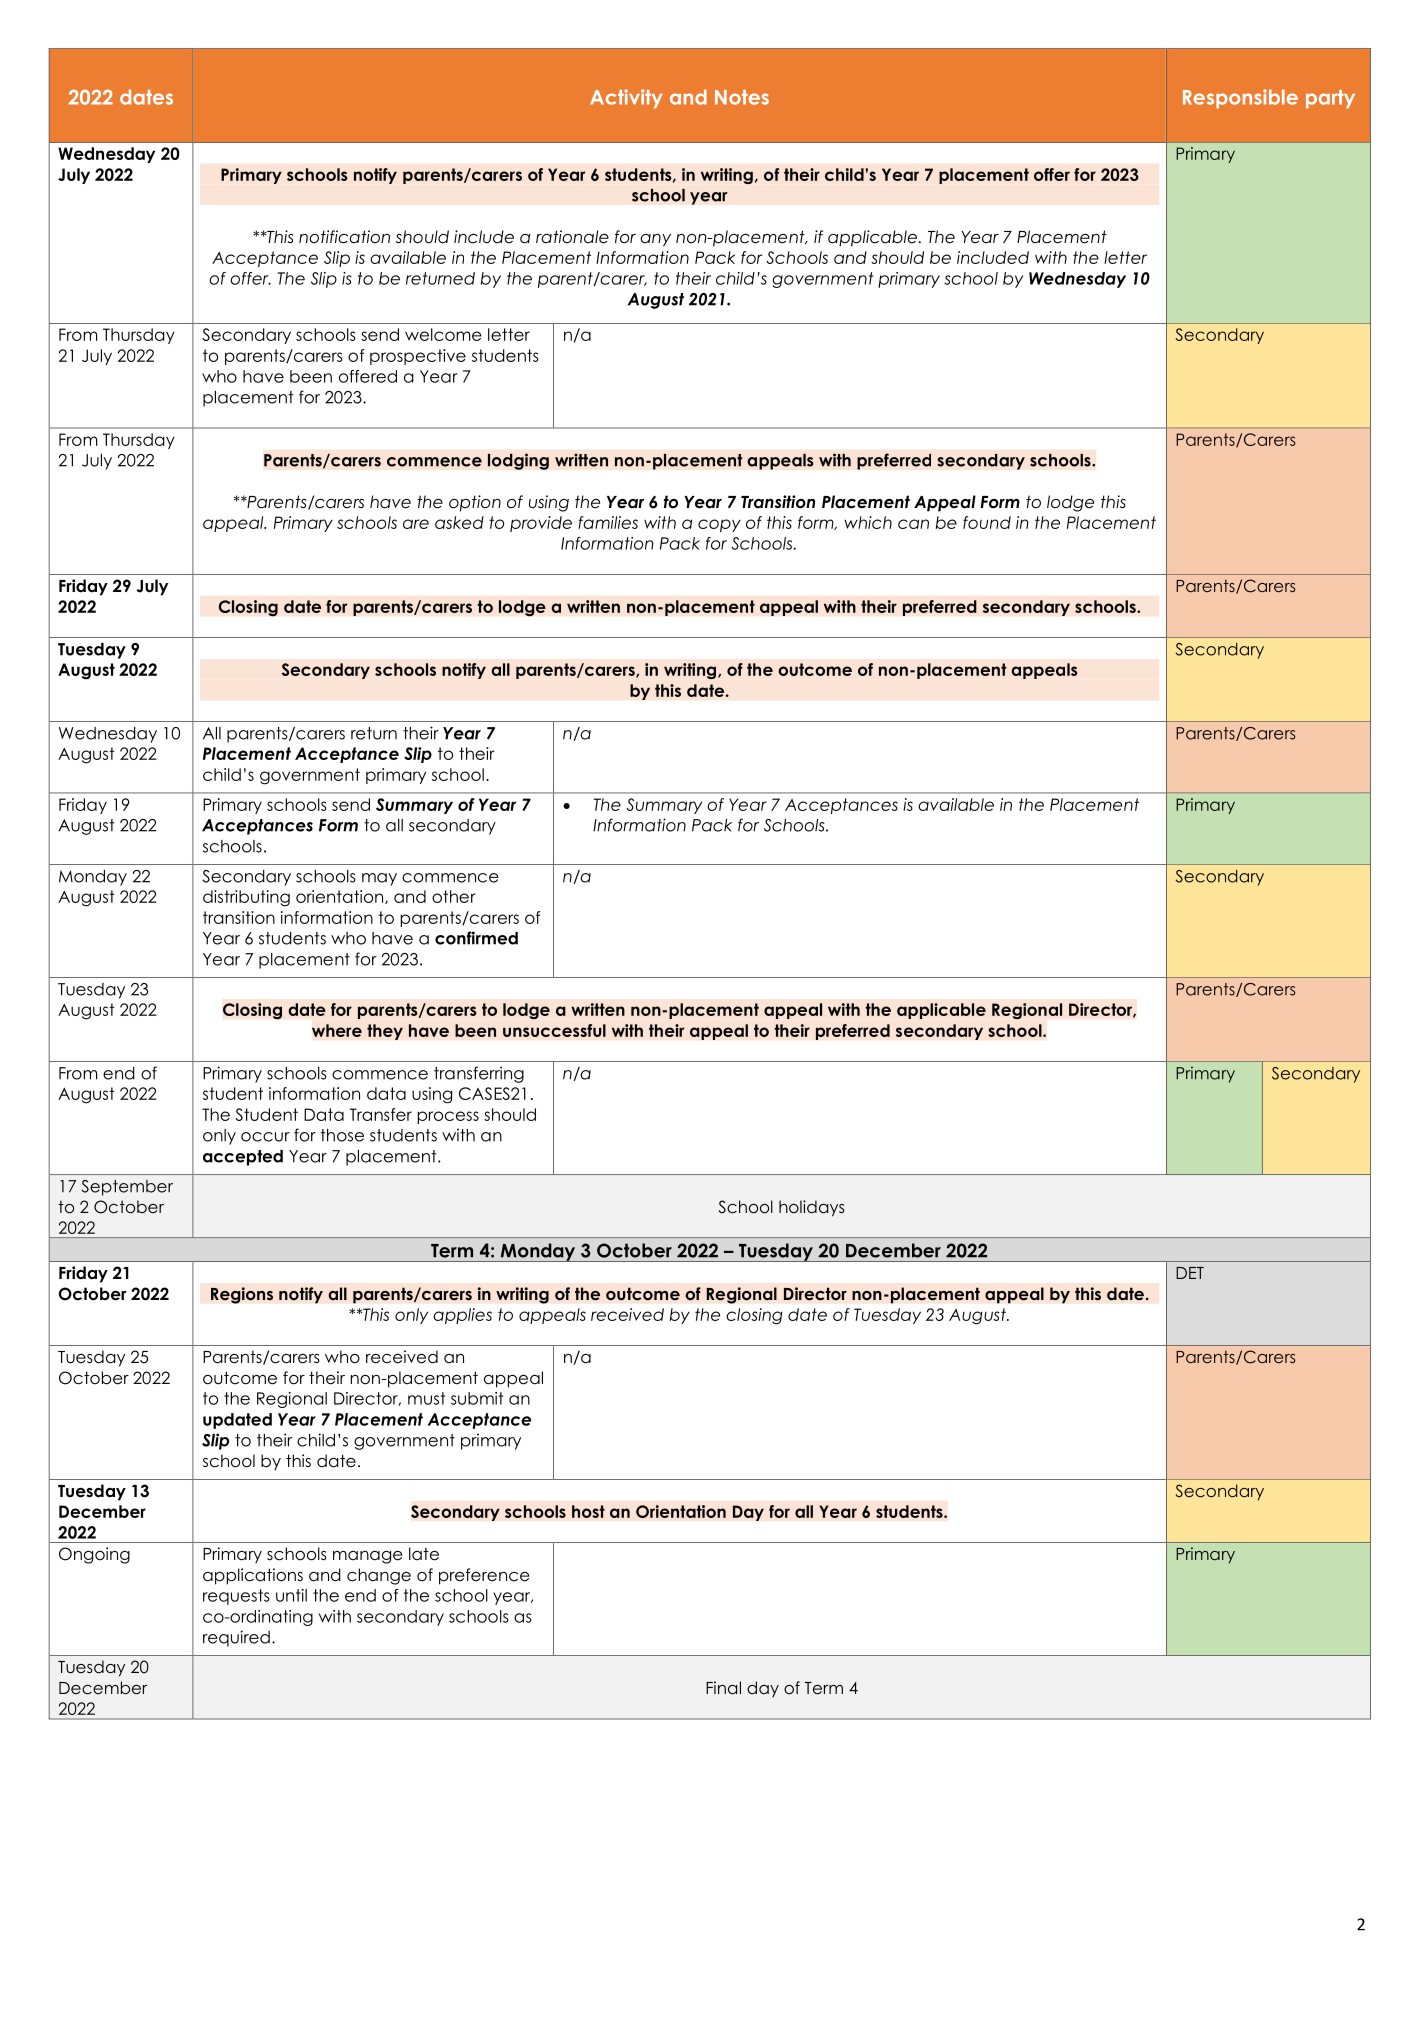 The width and height of the screenshot is (1427, 2018). I want to click on DET, so click(1190, 1273).
